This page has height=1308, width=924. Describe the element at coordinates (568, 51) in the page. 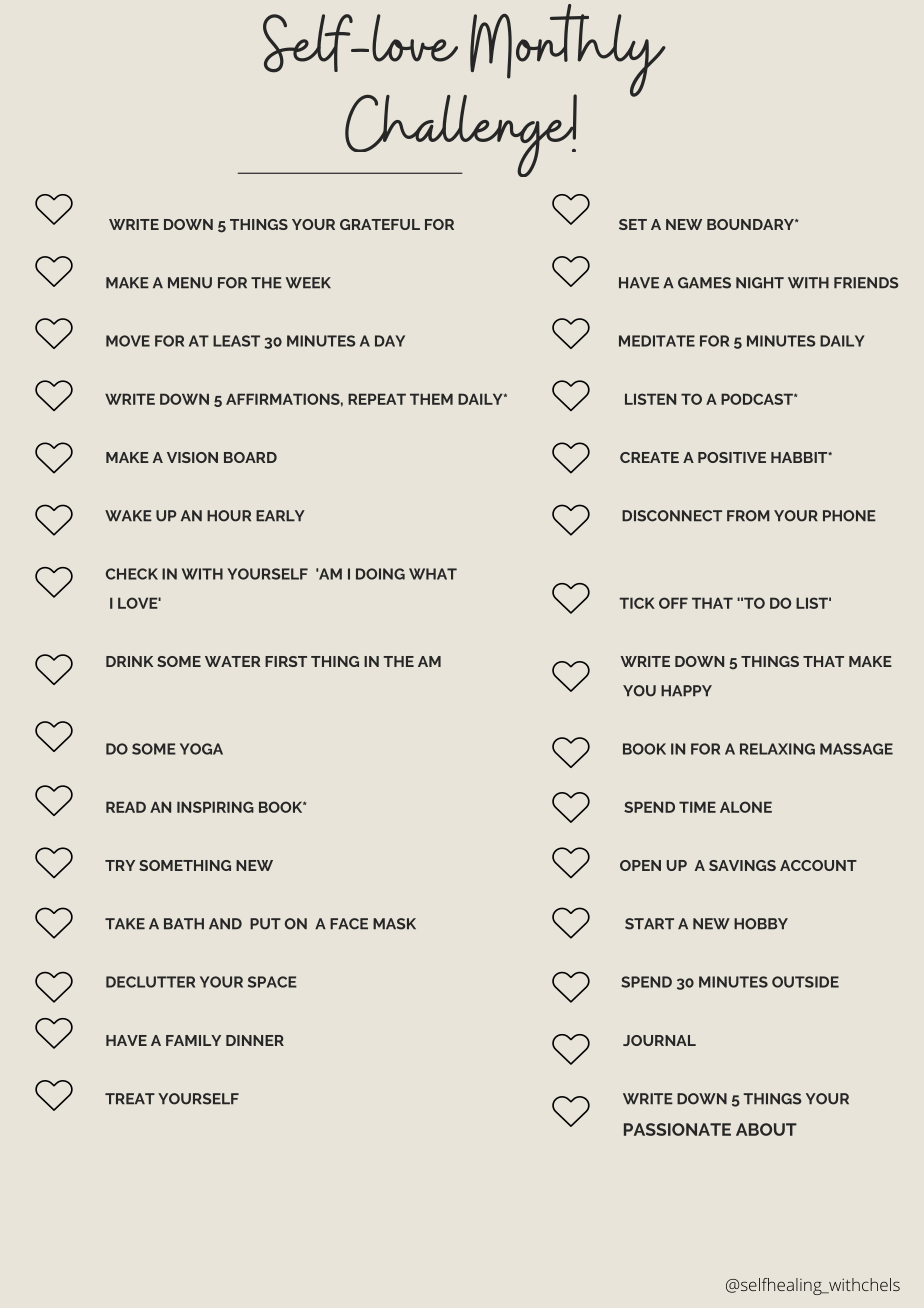

I see `Monthly` at that location.
